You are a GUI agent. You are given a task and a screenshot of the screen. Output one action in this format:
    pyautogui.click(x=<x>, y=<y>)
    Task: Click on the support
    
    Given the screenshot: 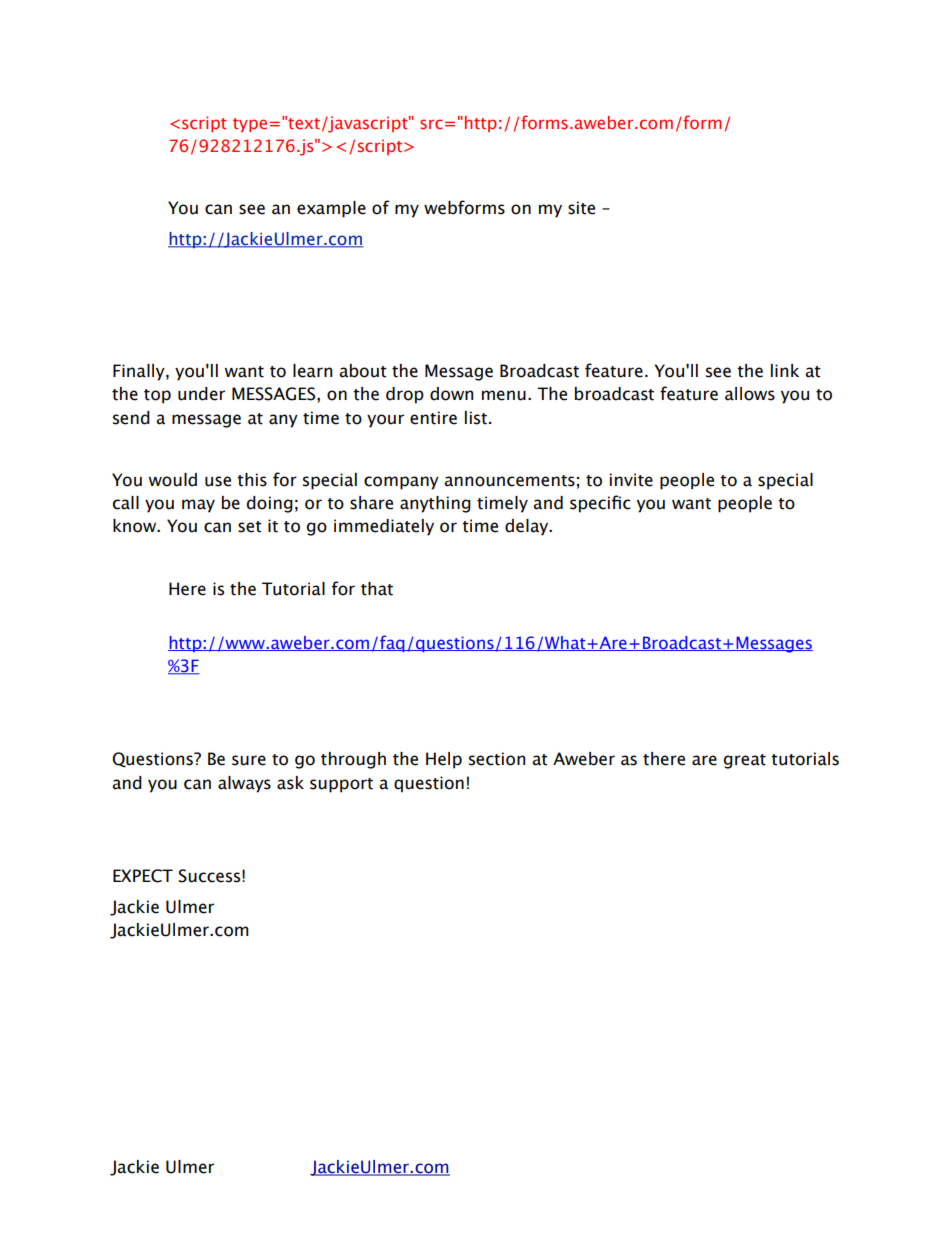 What is the action you would take?
    pyautogui.click(x=341, y=785)
